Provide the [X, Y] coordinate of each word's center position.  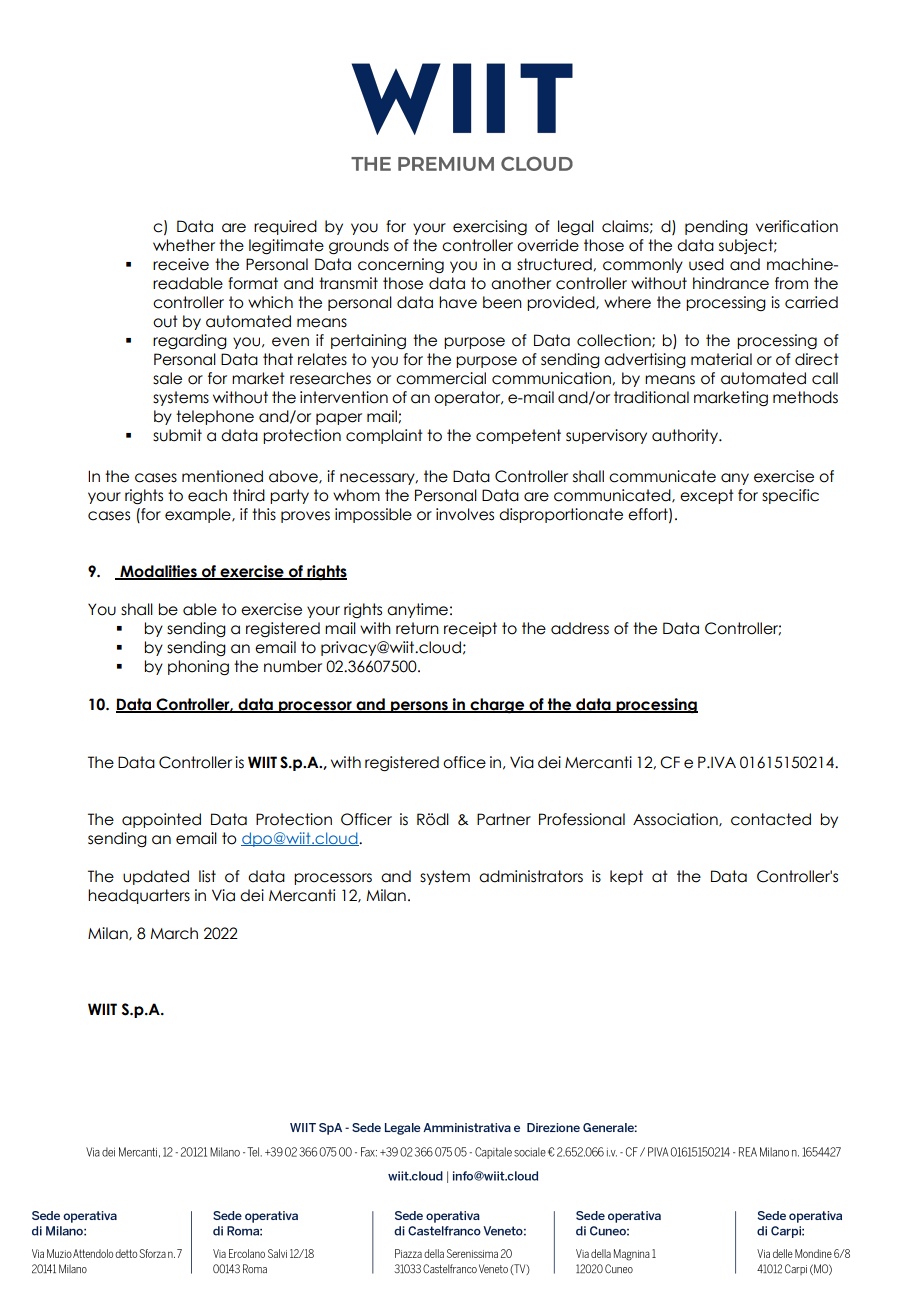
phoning [198, 668]
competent [518, 436]
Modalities [158, 572]
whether [184, 245]
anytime [417, 610]
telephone [215, 417]
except [707, 496]
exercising [490, 227]
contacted [771, 819]
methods [805, 397]
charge [497, 706]
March [174, 933]
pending [716, 227]
